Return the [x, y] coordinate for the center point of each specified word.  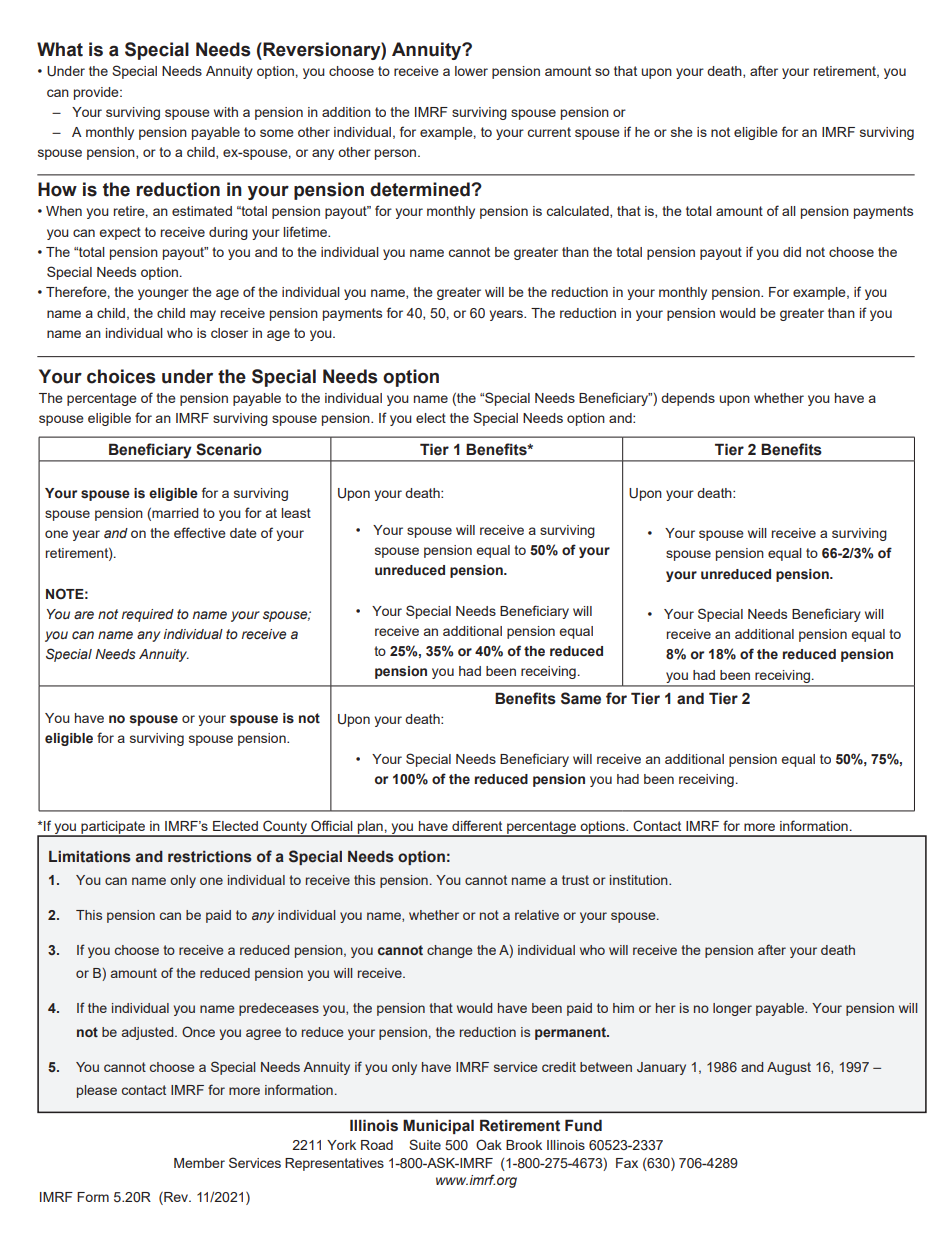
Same [581, 698]
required [148, 615]
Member [199, 1163]
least [296, 513]
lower [471, 71]
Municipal [438, 1126]
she [682, 132]
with [226, 112]
